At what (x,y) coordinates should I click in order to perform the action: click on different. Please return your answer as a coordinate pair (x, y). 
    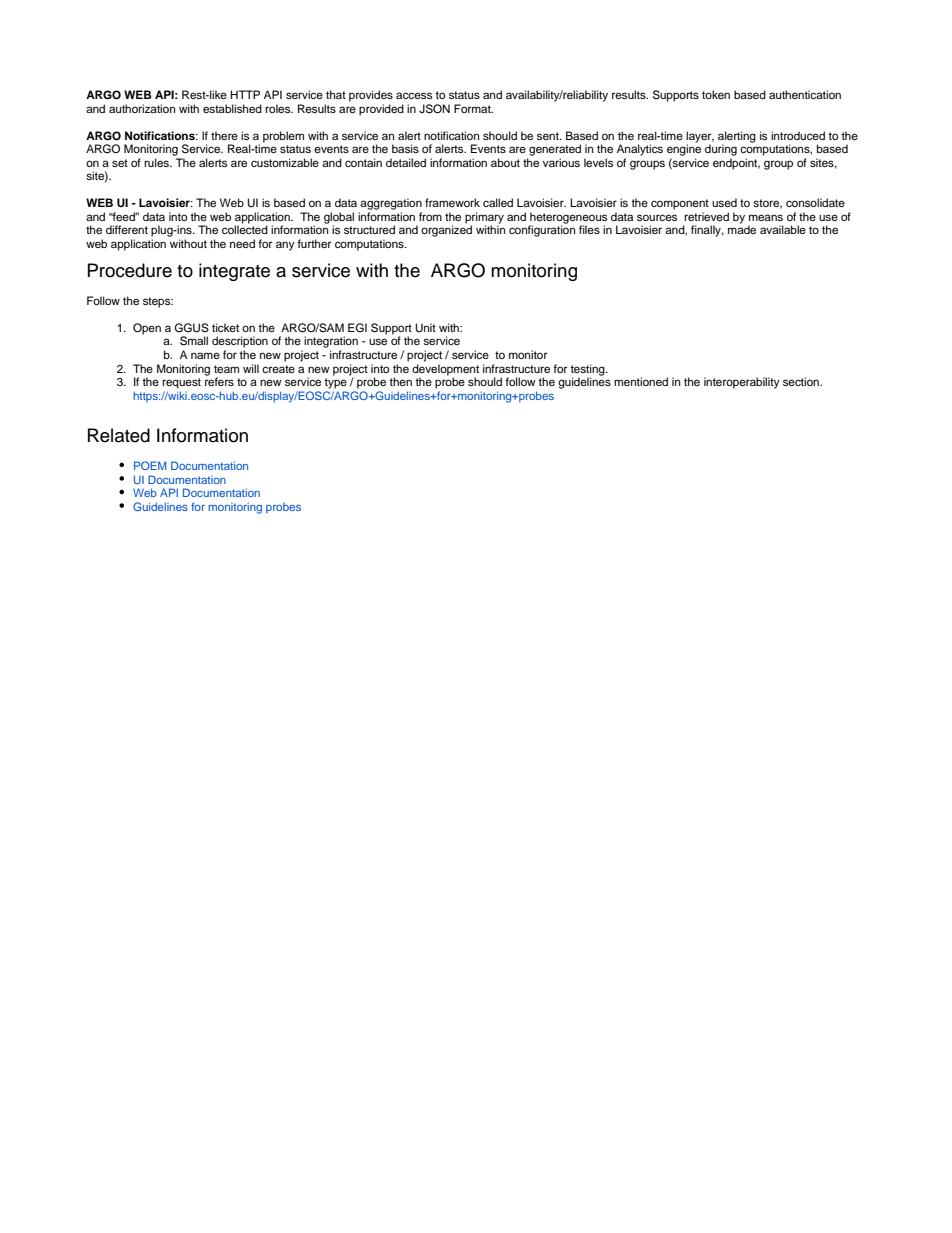
    Looking at the image, I should click on (127, 229).
